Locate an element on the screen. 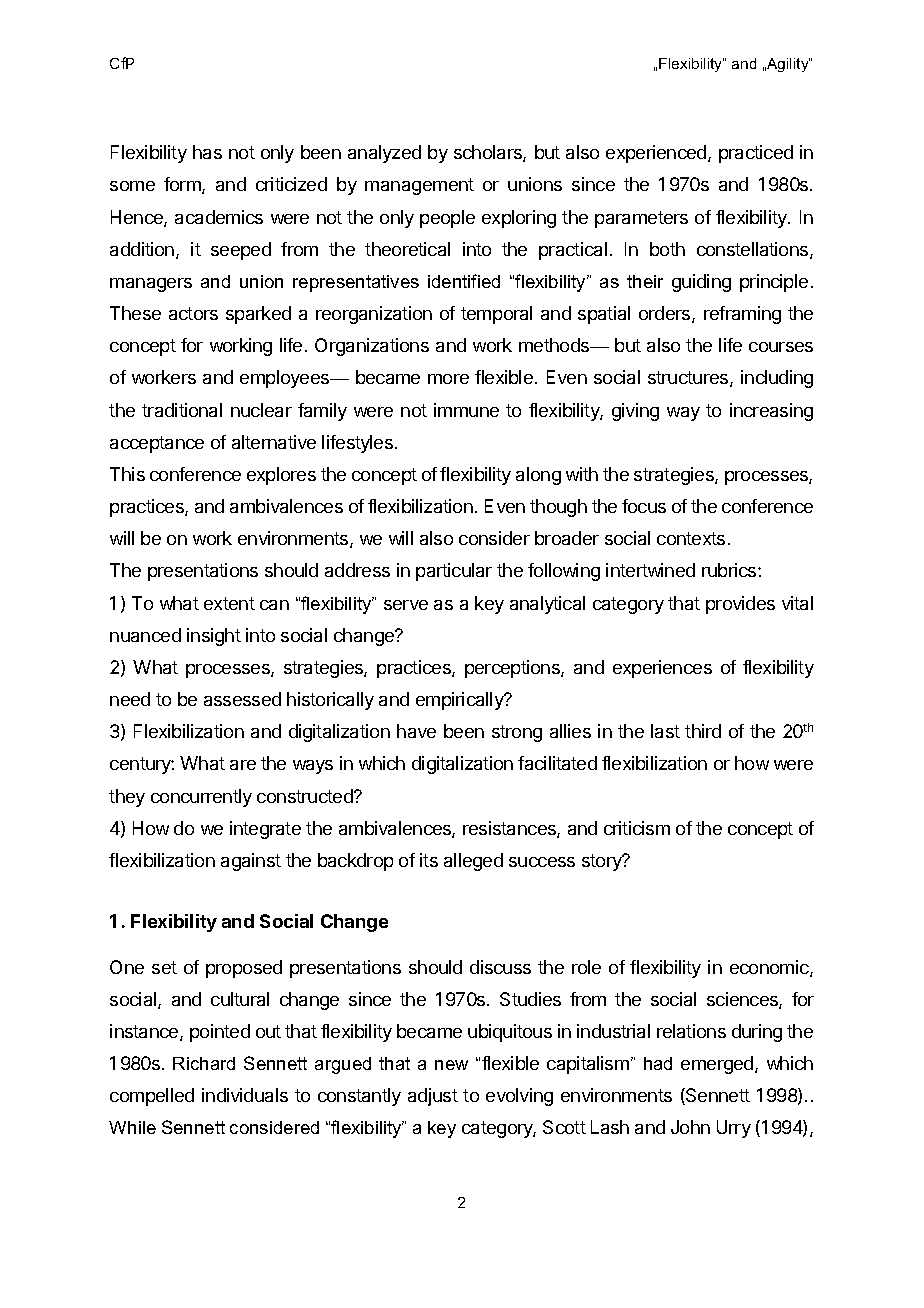 This screenshot has height=1308, width=924. structures is located at coordinates (689, 379).
